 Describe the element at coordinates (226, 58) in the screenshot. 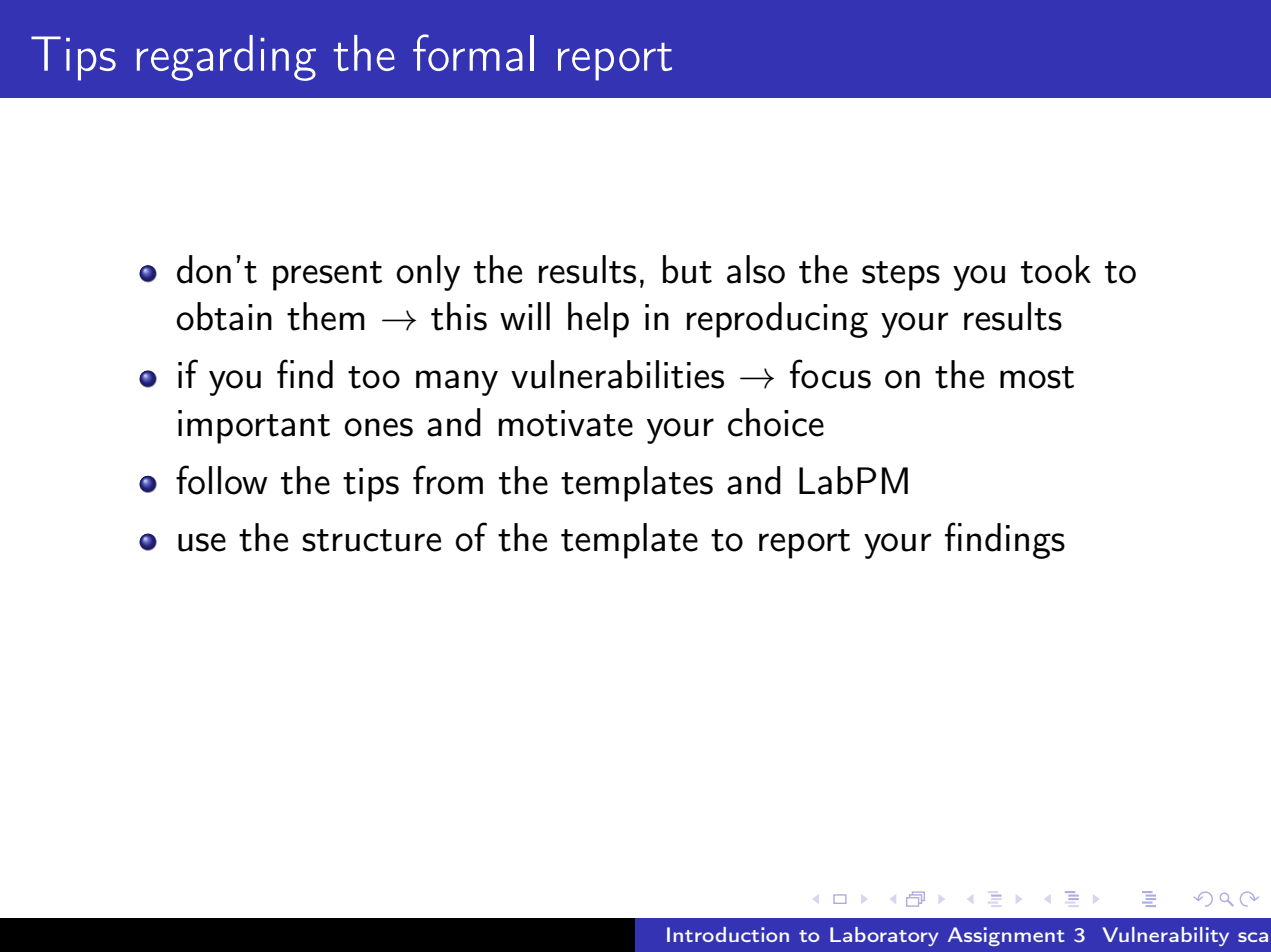

I see `regarding` at that location.
